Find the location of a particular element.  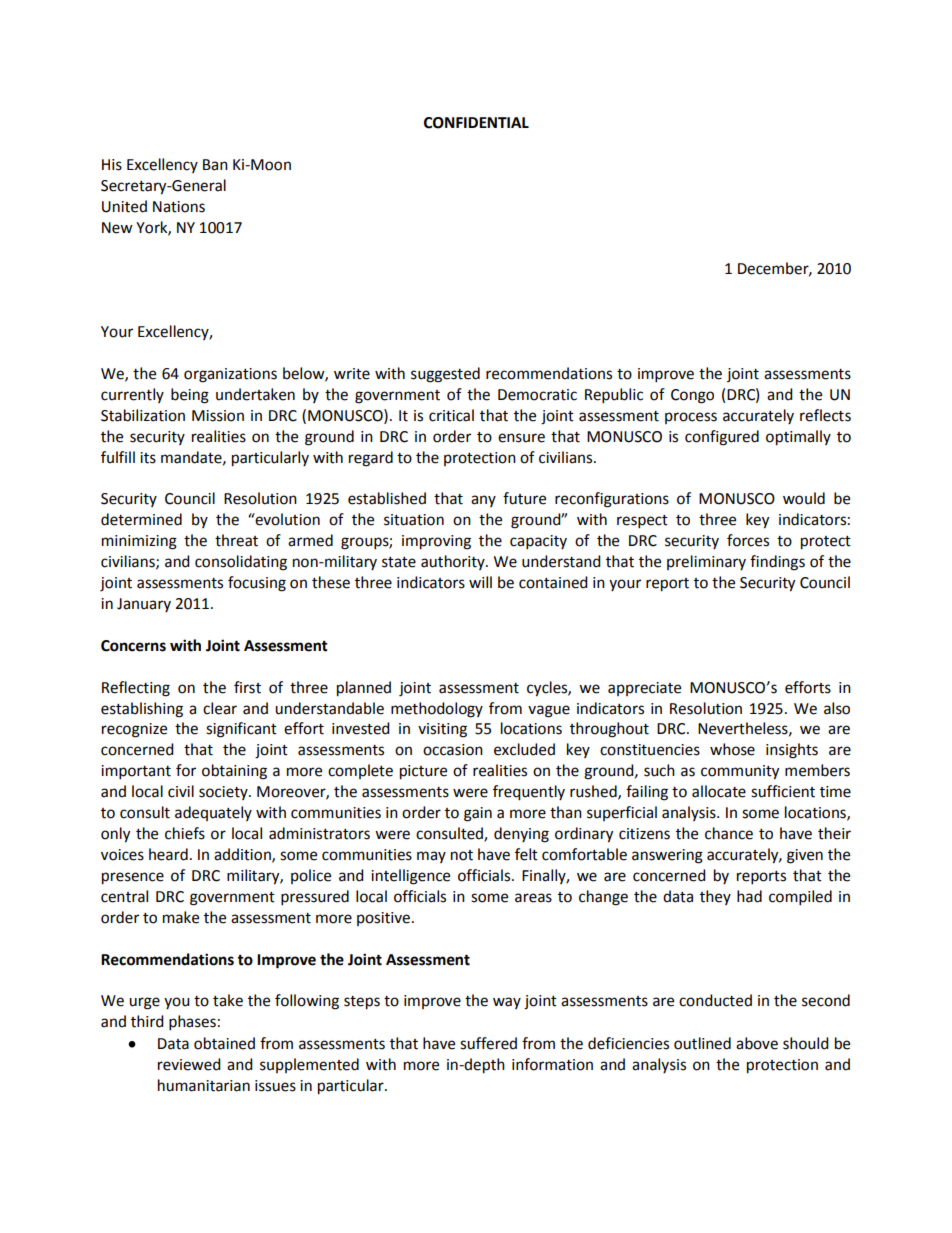

January is located at coordinates (144, 605).
